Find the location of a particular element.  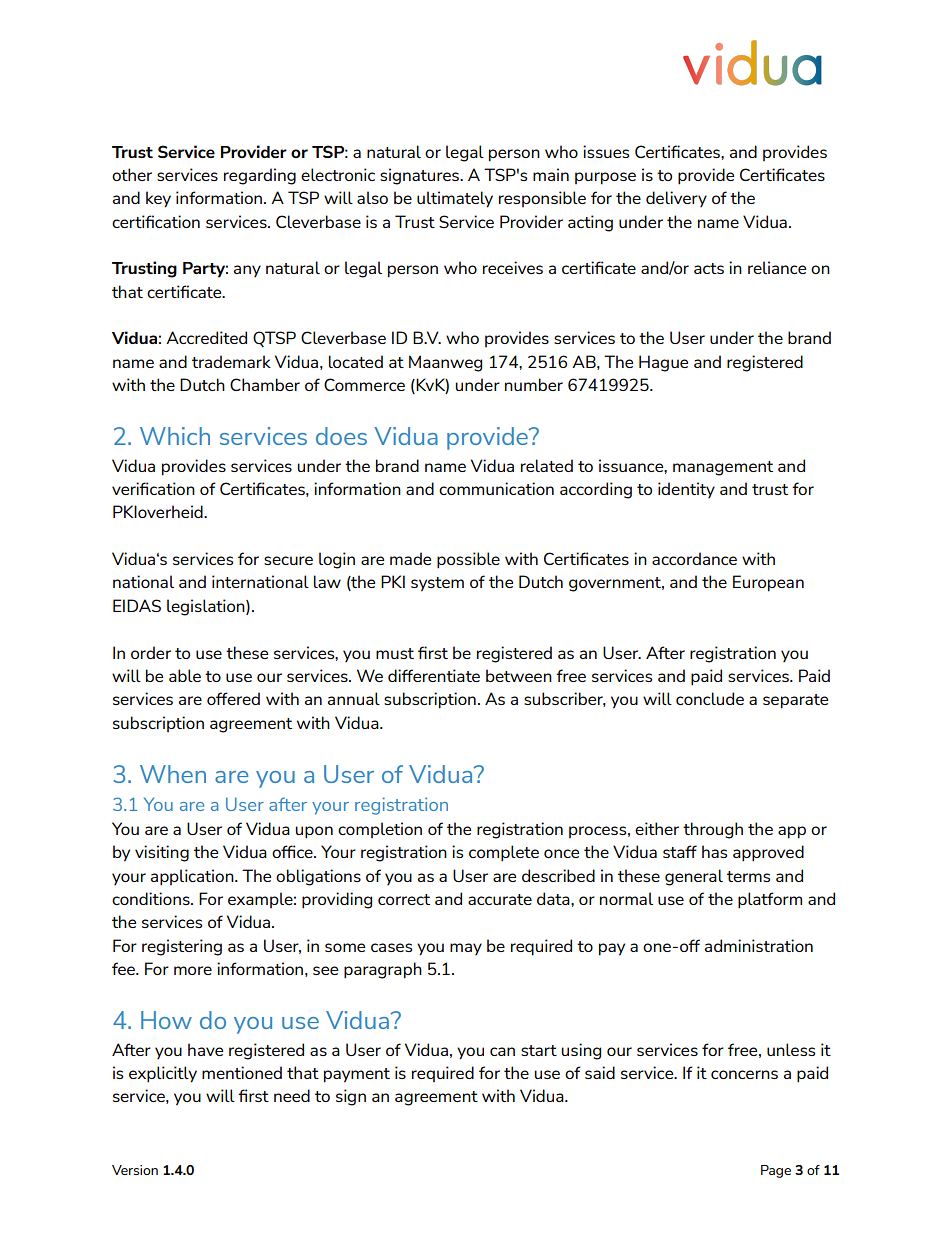

Version is located at coordinates (135, 1170).
